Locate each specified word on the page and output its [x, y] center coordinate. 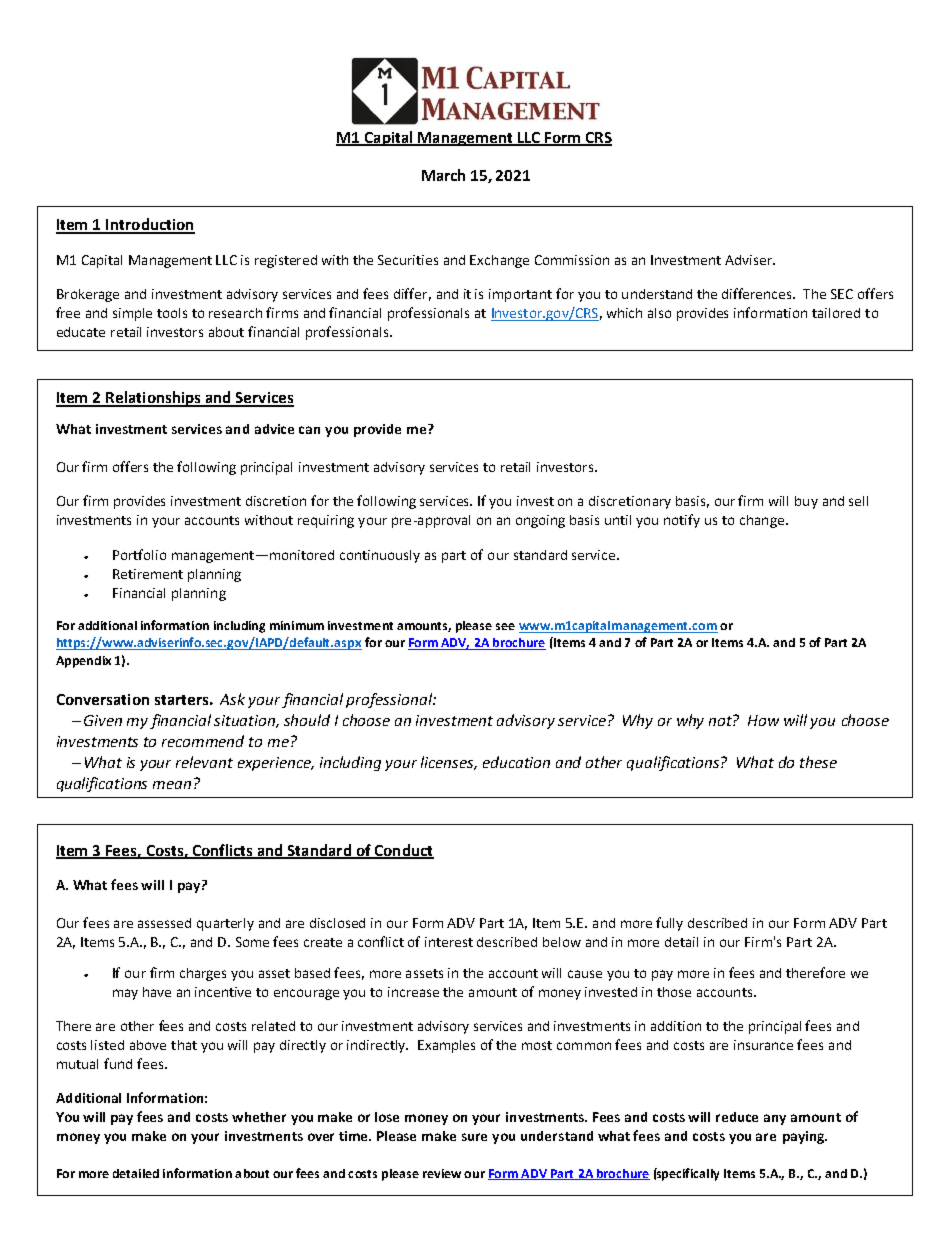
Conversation [103, 699]
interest [449, 942]
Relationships [153, 399]
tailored [836, 313]
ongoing [540, 521]
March [443, 175]
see [505, 626]
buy [806, 502]
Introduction [149, 225]
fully [669, 924]
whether [259, 1117]
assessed [164, 923]
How [763, 720]
